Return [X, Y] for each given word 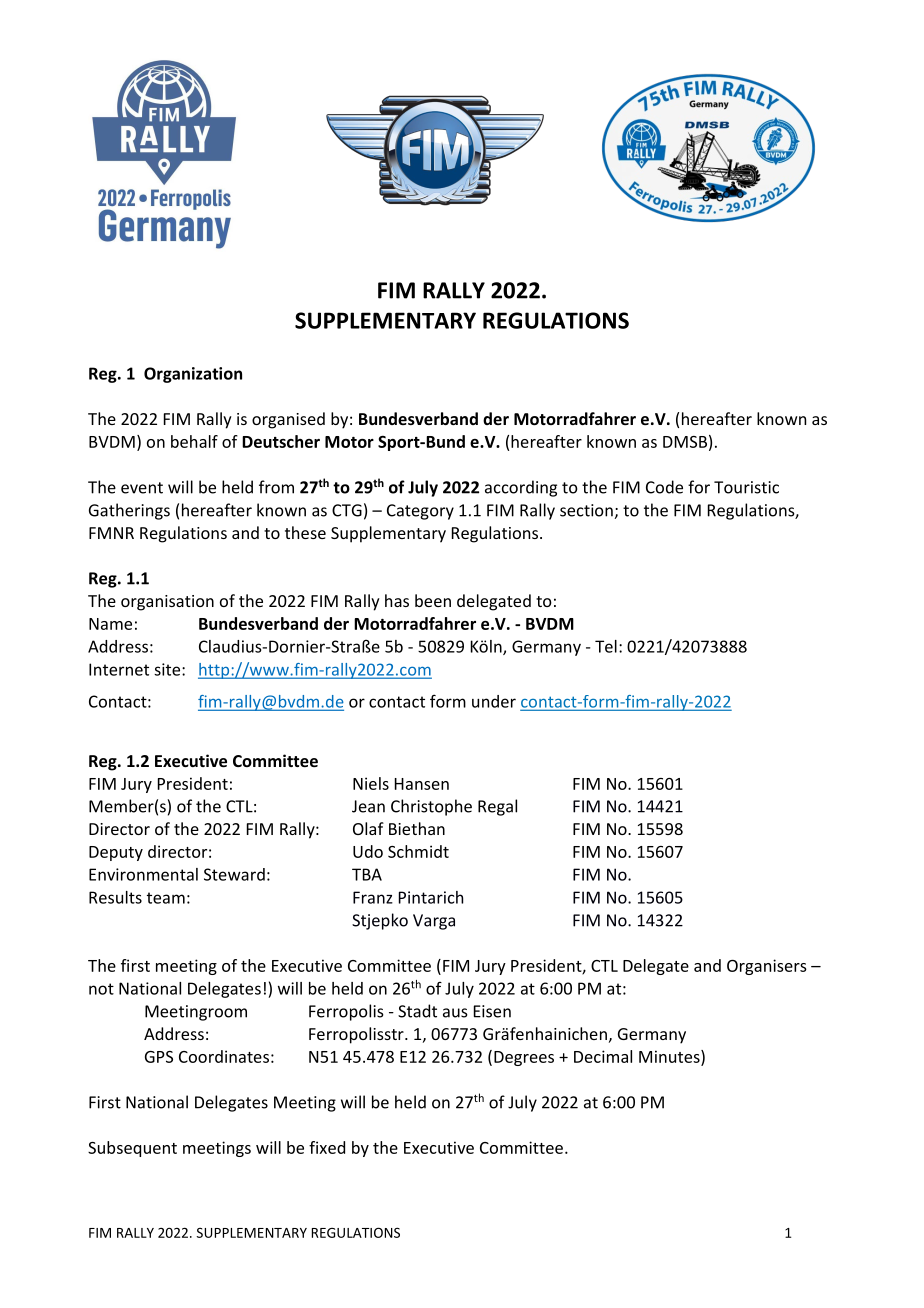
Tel [606, 646]
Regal [497, 807]
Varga [434, 922]
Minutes [670, 1057]
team [166, 898]
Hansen [422, 784]
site [168, 669]
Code [664, 487]
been [433, 600]
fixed [327, 1147]
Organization [193, 375]
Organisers [767, 967]
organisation [167, 603]
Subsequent [132, 1149]
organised [288, 420]
